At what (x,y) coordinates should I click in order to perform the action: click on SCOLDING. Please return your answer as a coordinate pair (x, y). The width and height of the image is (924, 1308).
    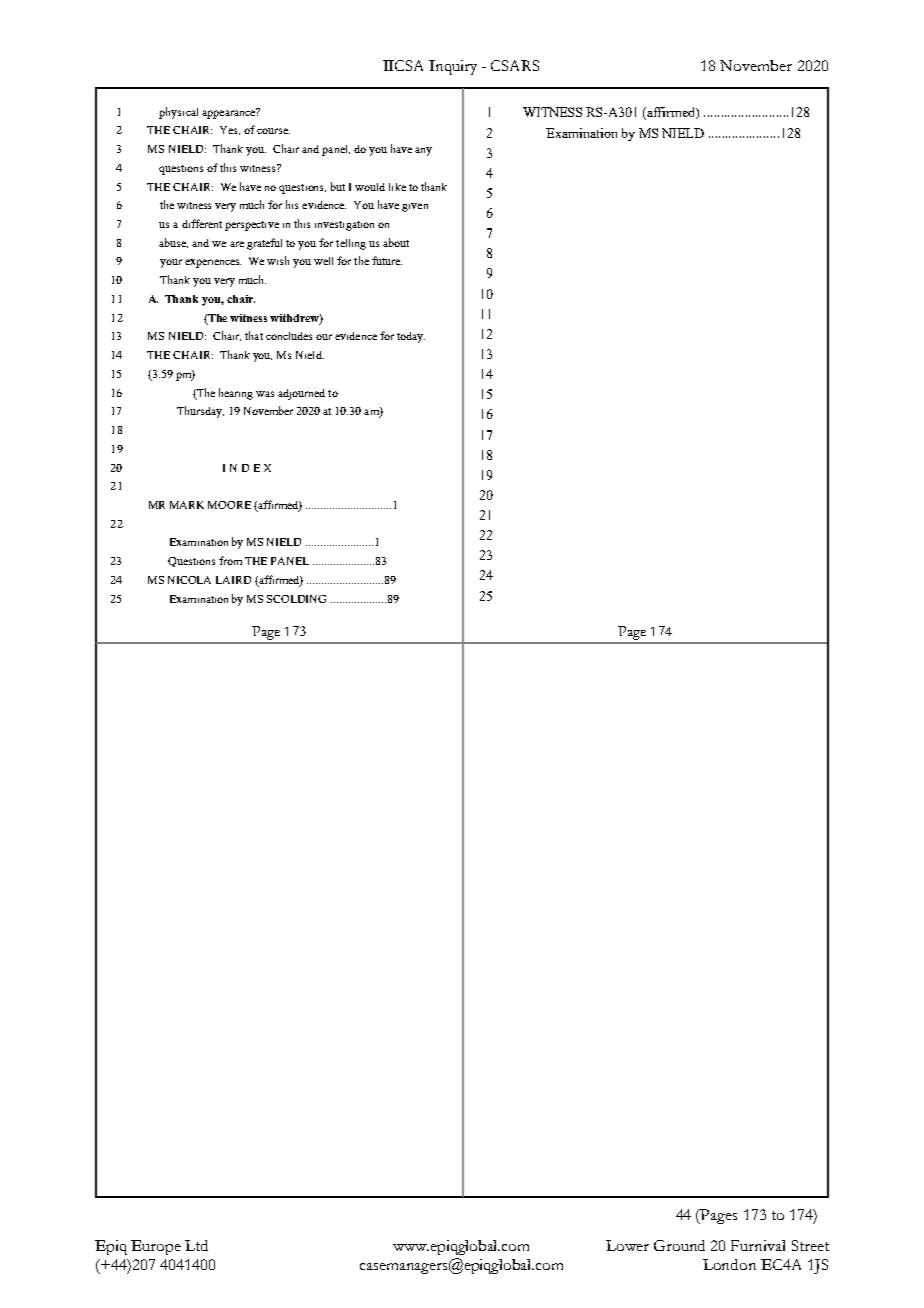
    Looking at the image, I should click on (296, 599).
